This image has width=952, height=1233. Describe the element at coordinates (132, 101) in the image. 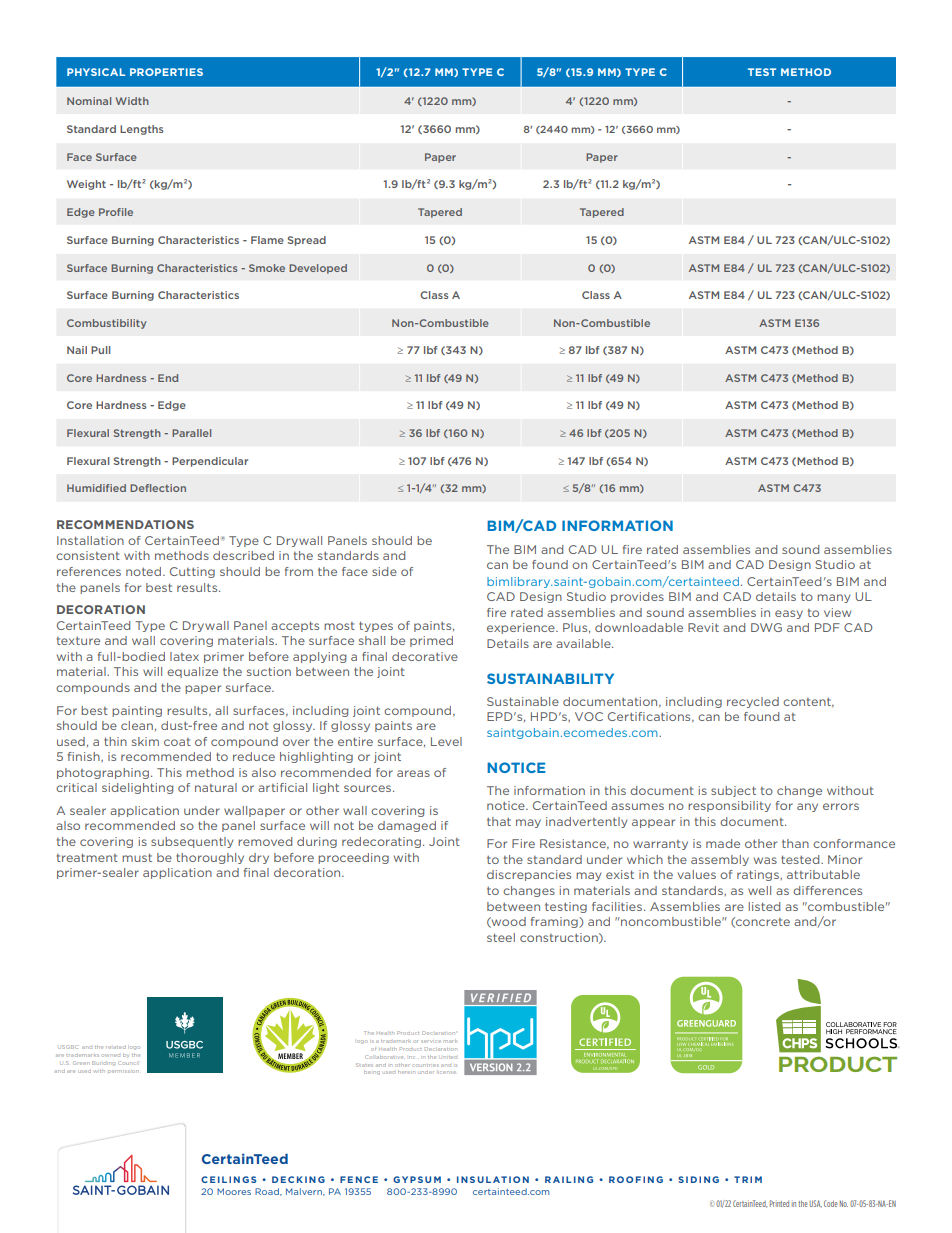

I see `Width` at that location.
